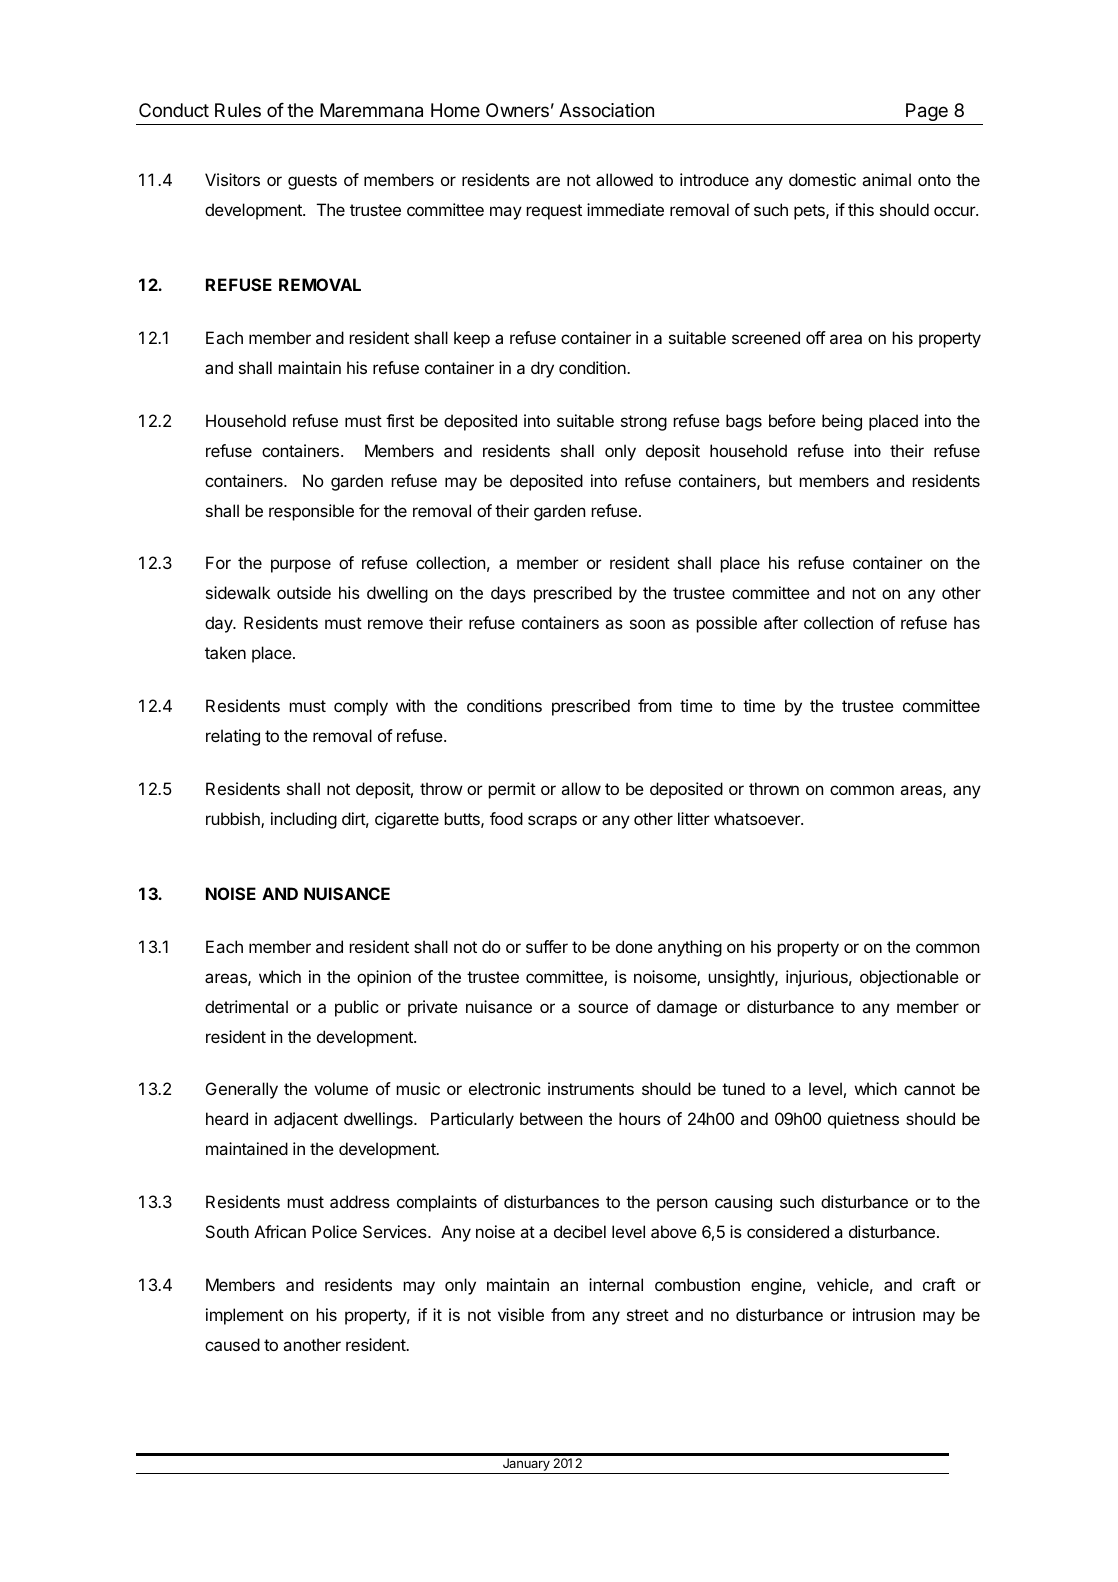 The height and width of the image is (1582, 1118). Describe the element at coordinates (311, 512) in the image. I see `responsible` at that location.
